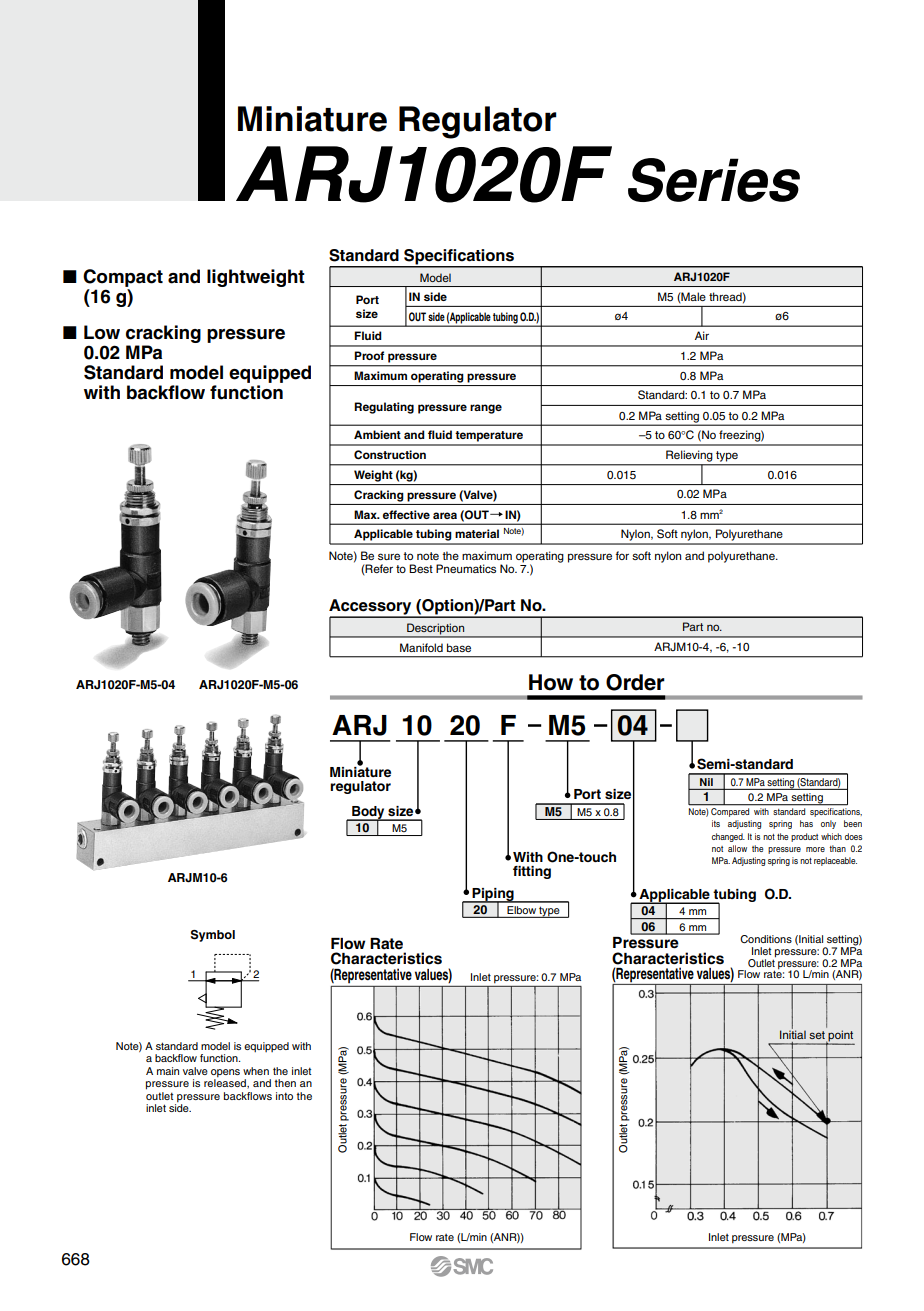 The width and height of the page is (924, 1311). What do you see at coordinates (840, 1037) in the page?
I see `point` at bounding box center [840, 1037].
